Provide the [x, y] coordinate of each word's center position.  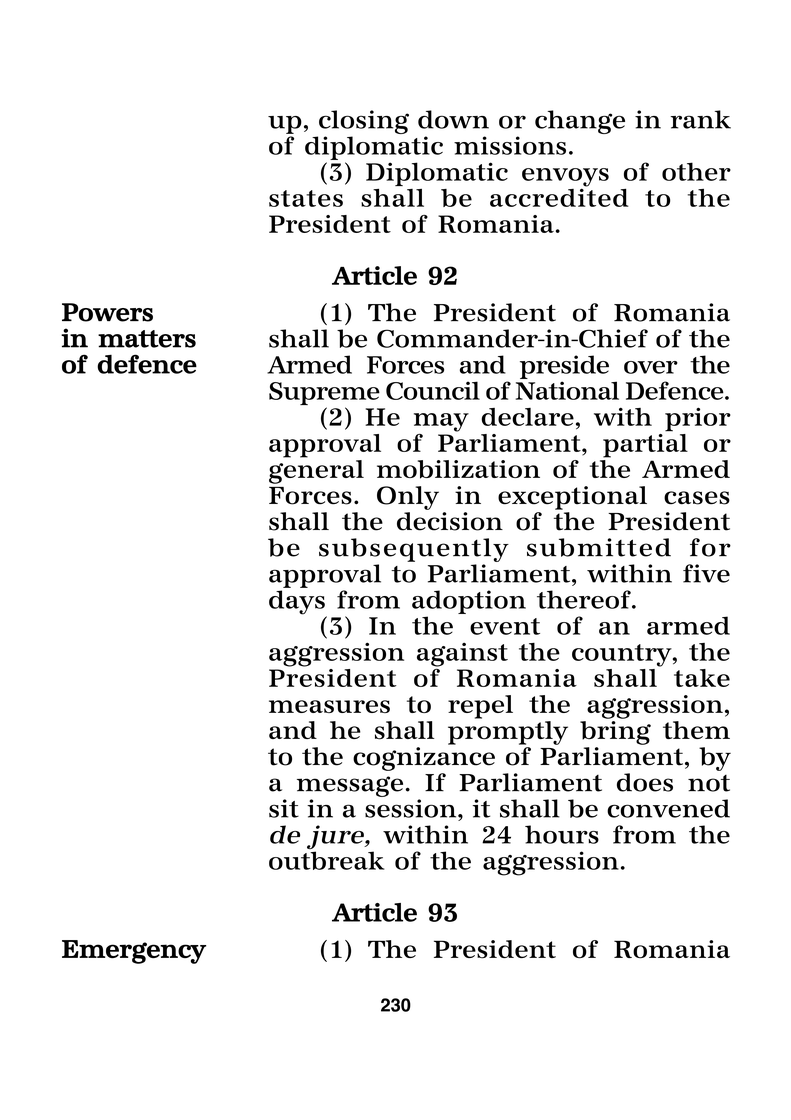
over [651, 367]
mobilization [458, 469]
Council [433, 390]
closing [364, 122]
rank [700, 119]
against [462, 656]
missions [510, 145]
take [702, 678]
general [316, 472]
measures [329, 706]
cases [697, 498]
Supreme [324, 393]
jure [336, 838]
